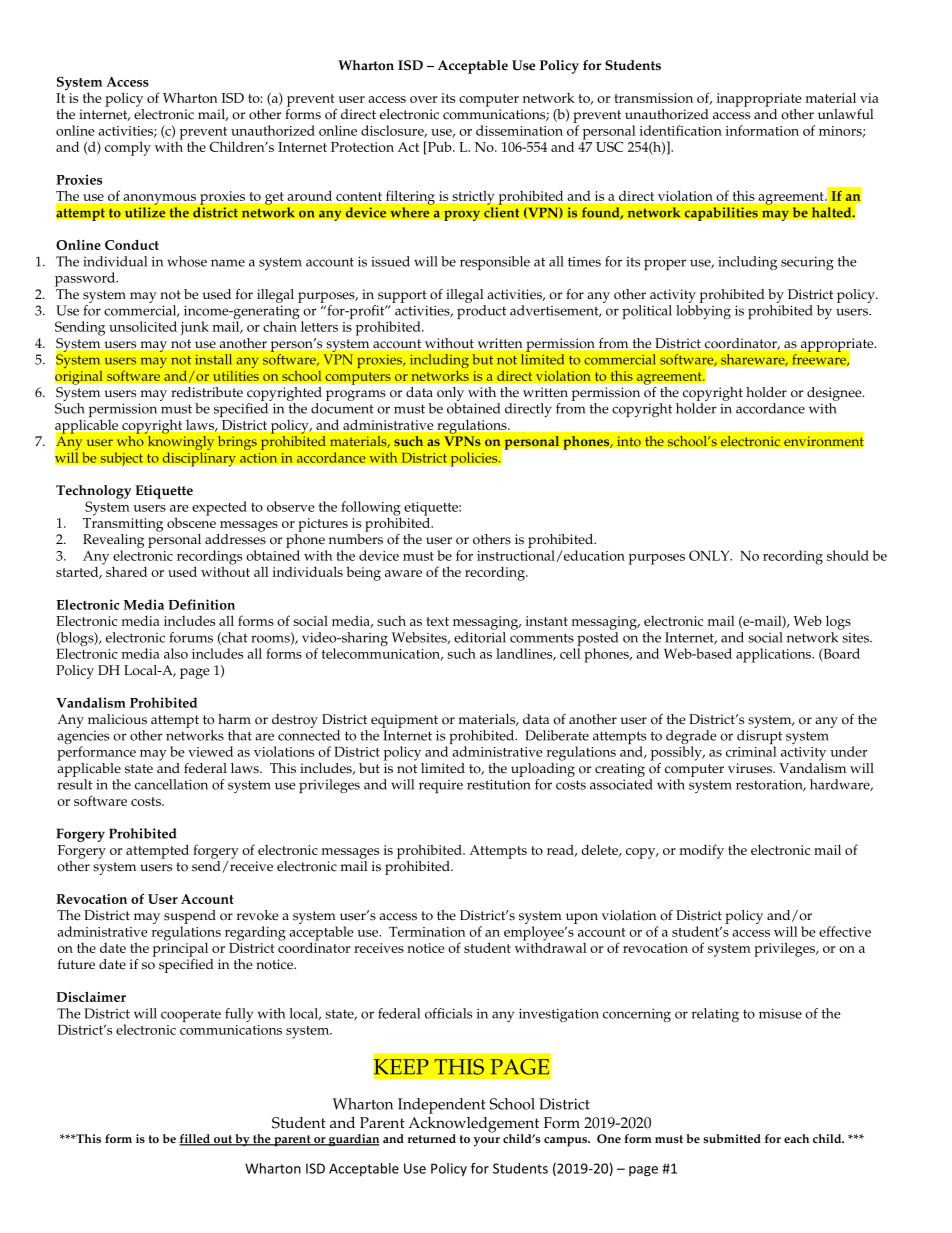  What do you see at coordinates (207, 392) in the screenshot?
I see `redistribute` at bounding box center [207, 392].
